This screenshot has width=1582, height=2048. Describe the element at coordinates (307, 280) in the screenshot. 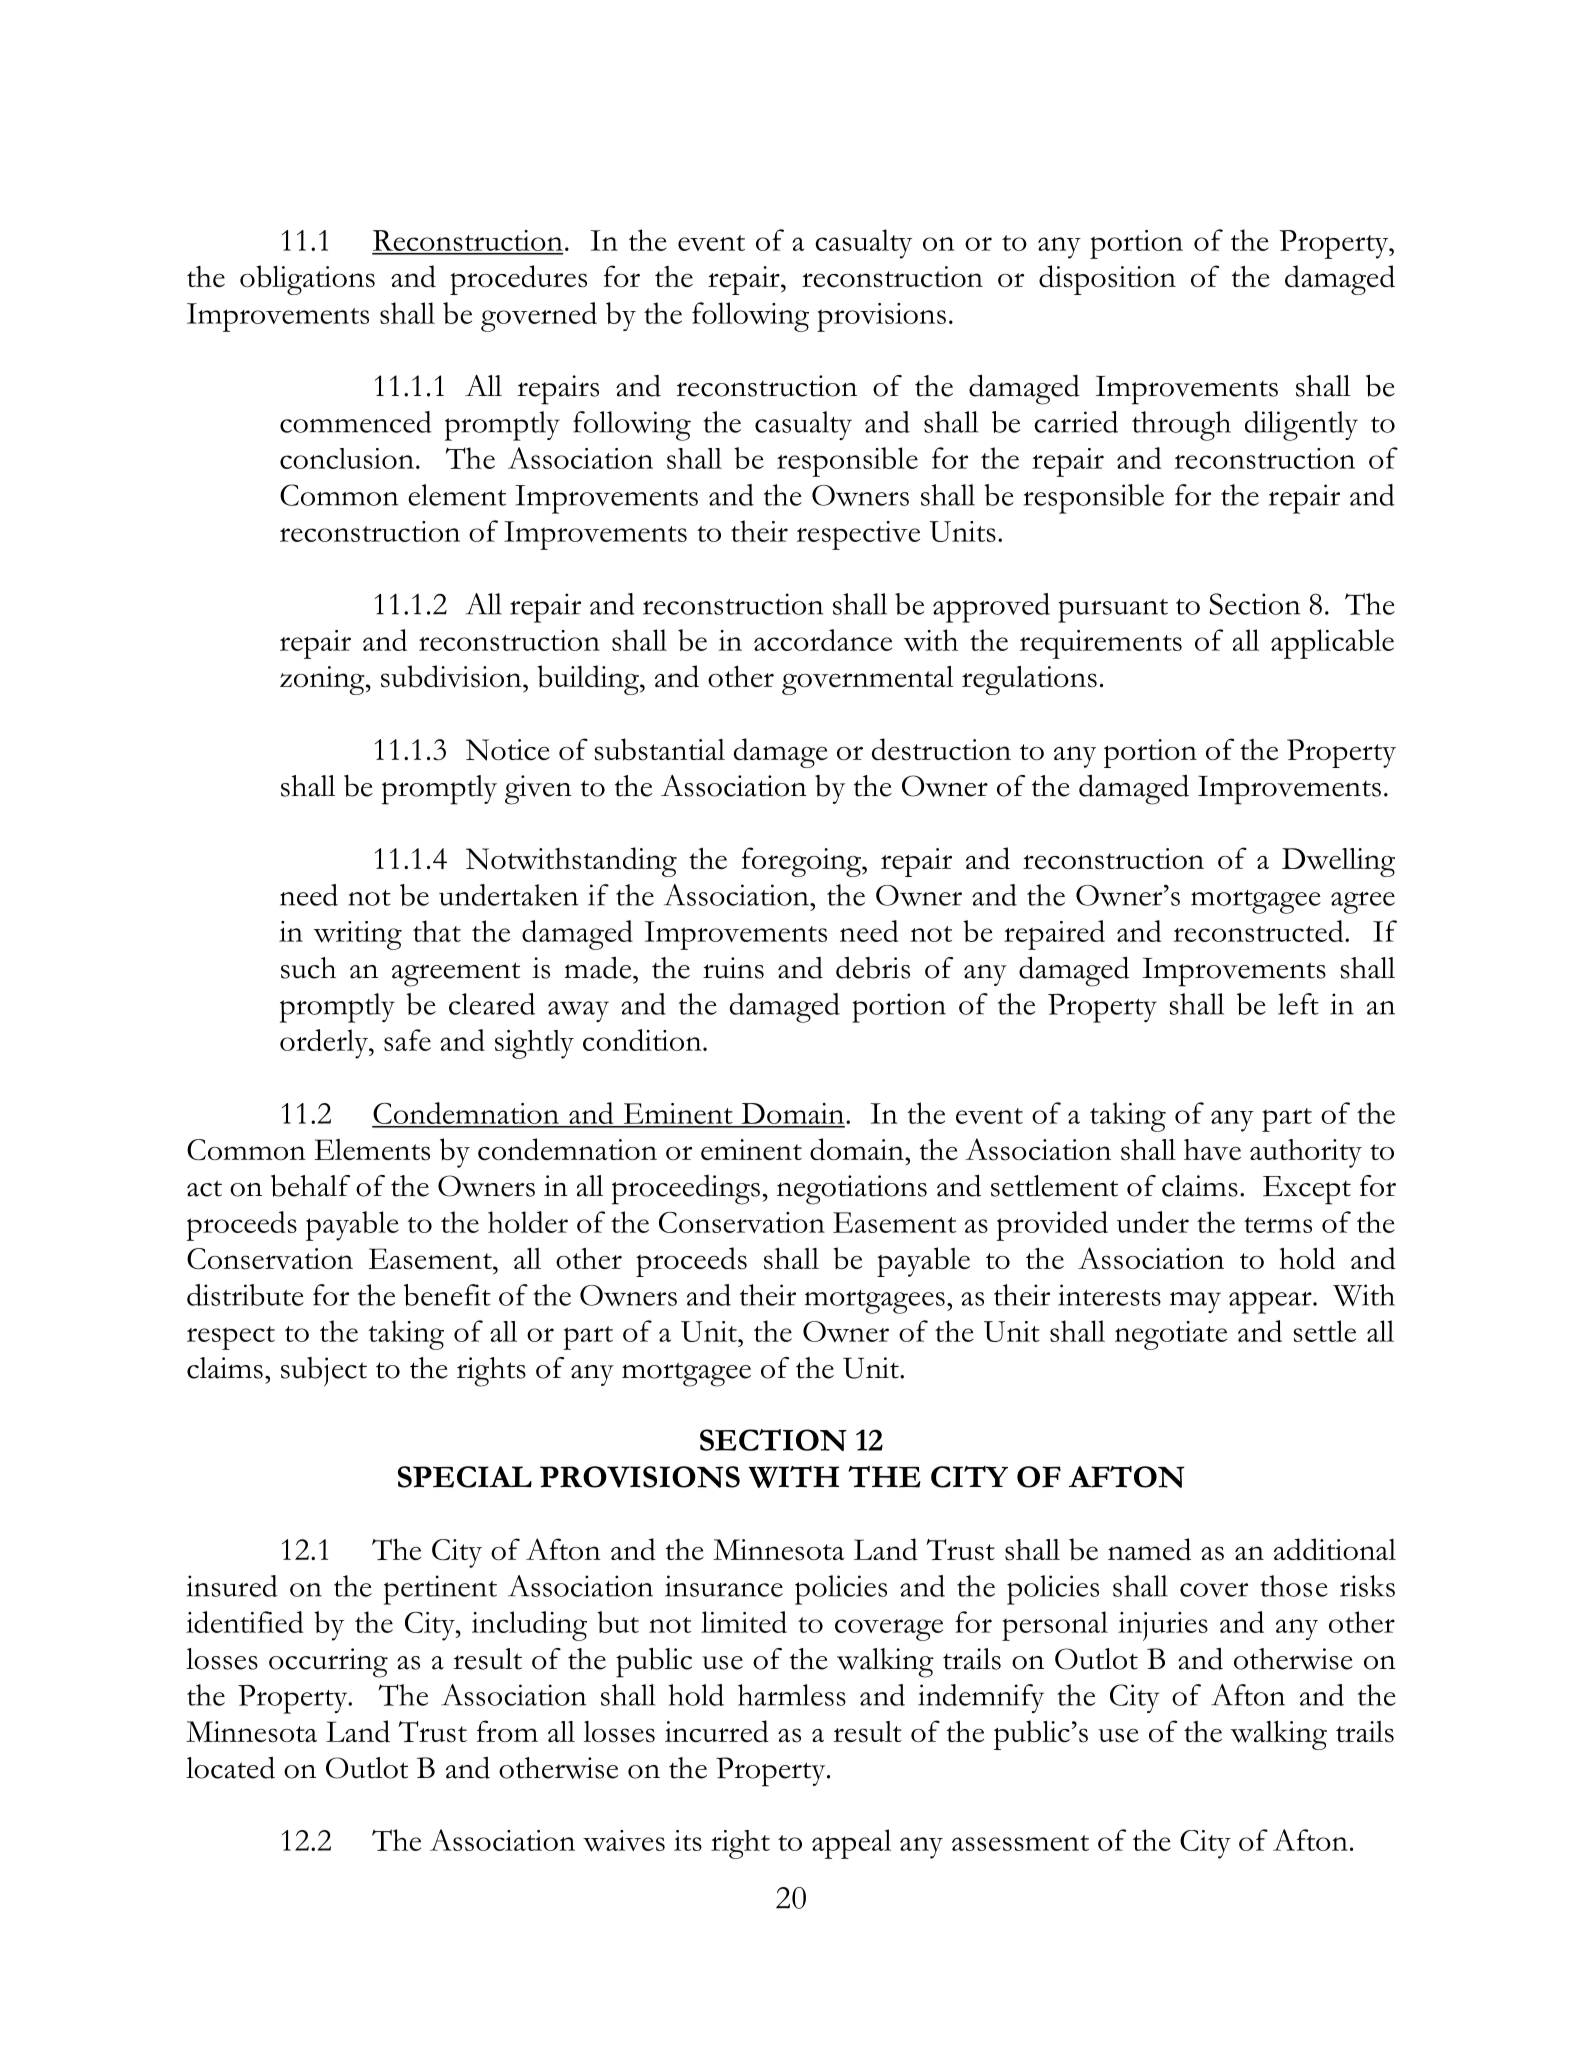

I see `obligations` at that location.
